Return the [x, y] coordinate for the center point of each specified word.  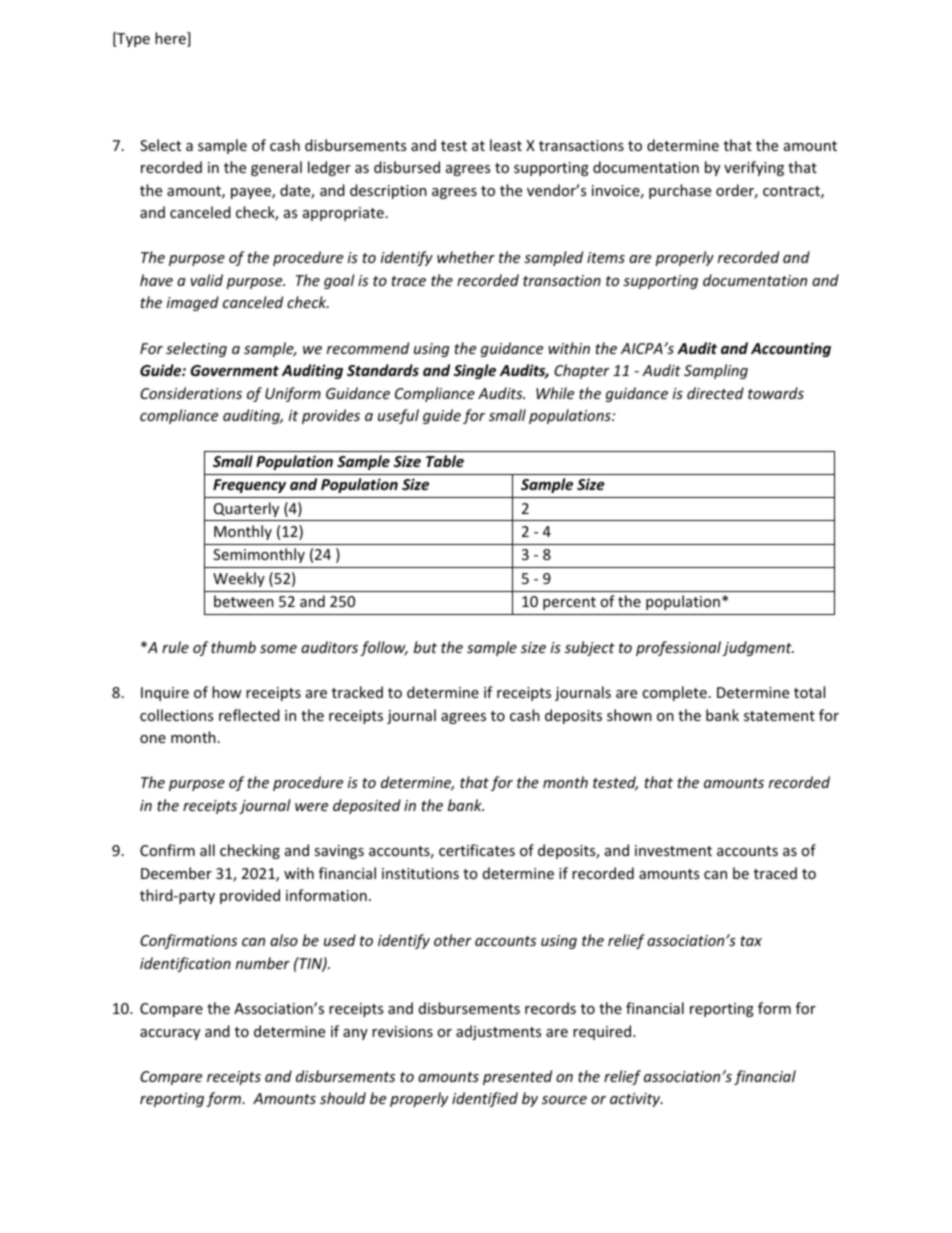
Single [475, 371]
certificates [477, 850]
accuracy [170, 1034]
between [244, 601]
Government [234, 370]
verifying [754, 168]
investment [673, 850]
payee [252, 193]
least [506, 145]
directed [715, 393]
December [176, 873]
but [425, 647]
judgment [758, 648]
